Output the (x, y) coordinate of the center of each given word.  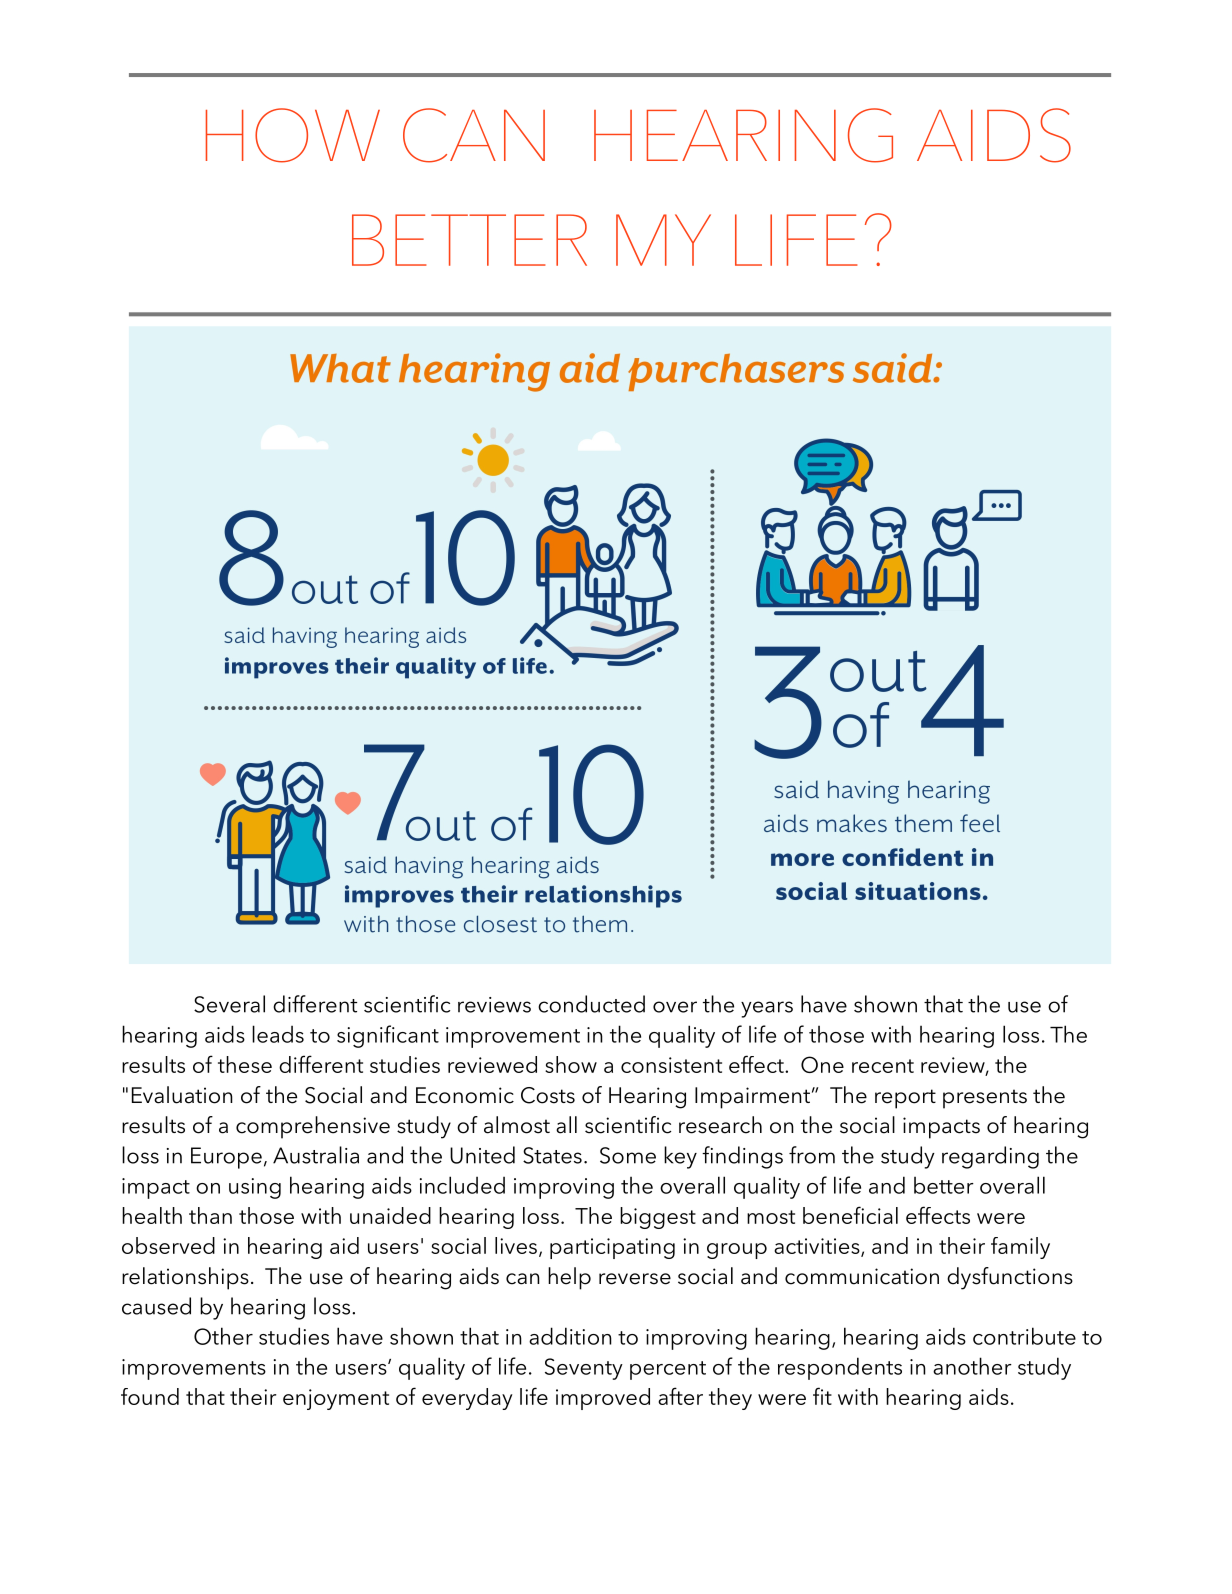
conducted (591, 1004)
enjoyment (336, 1399)
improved (603, 1399)
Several (229, 1004)
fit (822, 1396)
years (767, 1009)
